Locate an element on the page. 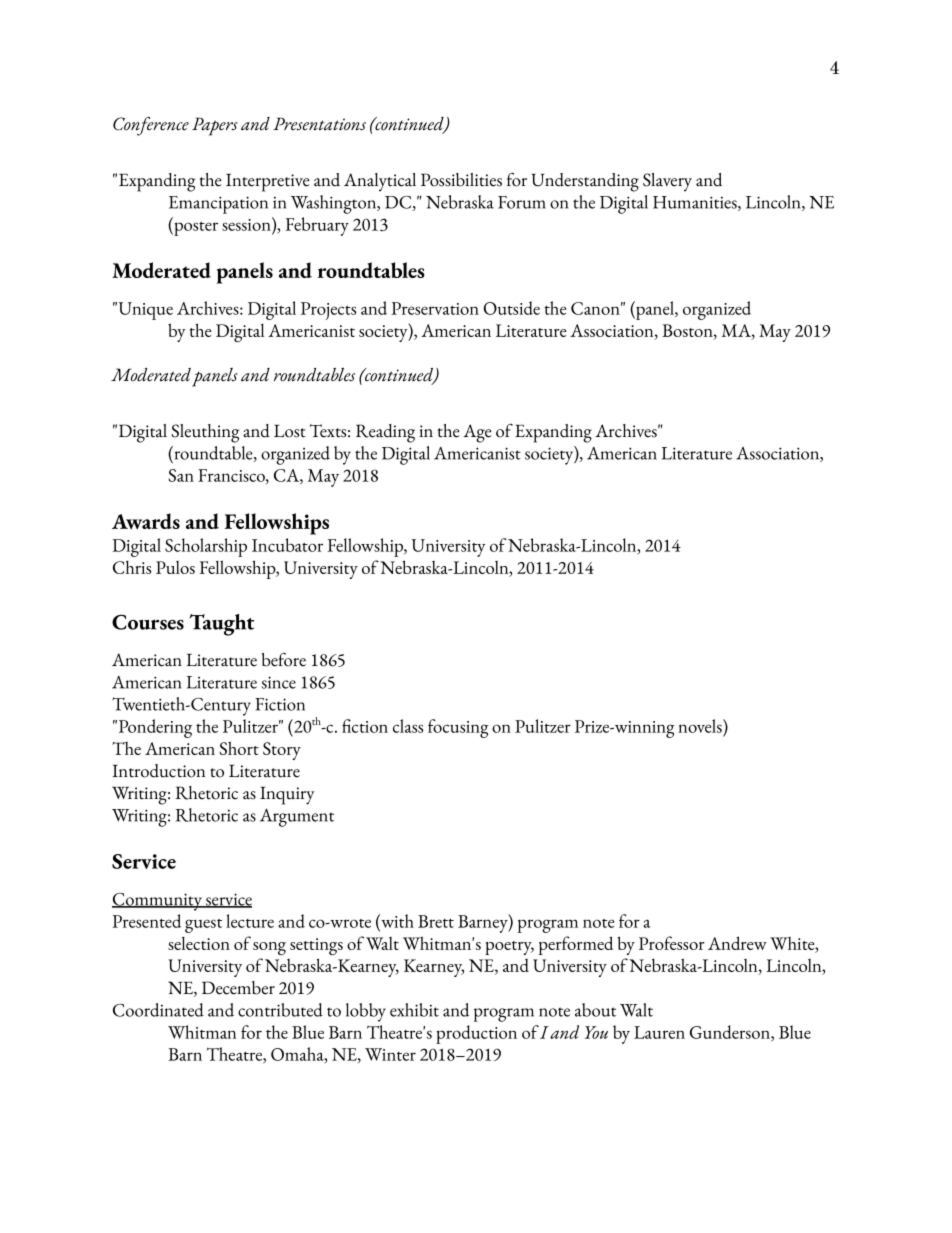 The height and width of the image is (1233, 952). novels is located at coordinates (701, 726).
